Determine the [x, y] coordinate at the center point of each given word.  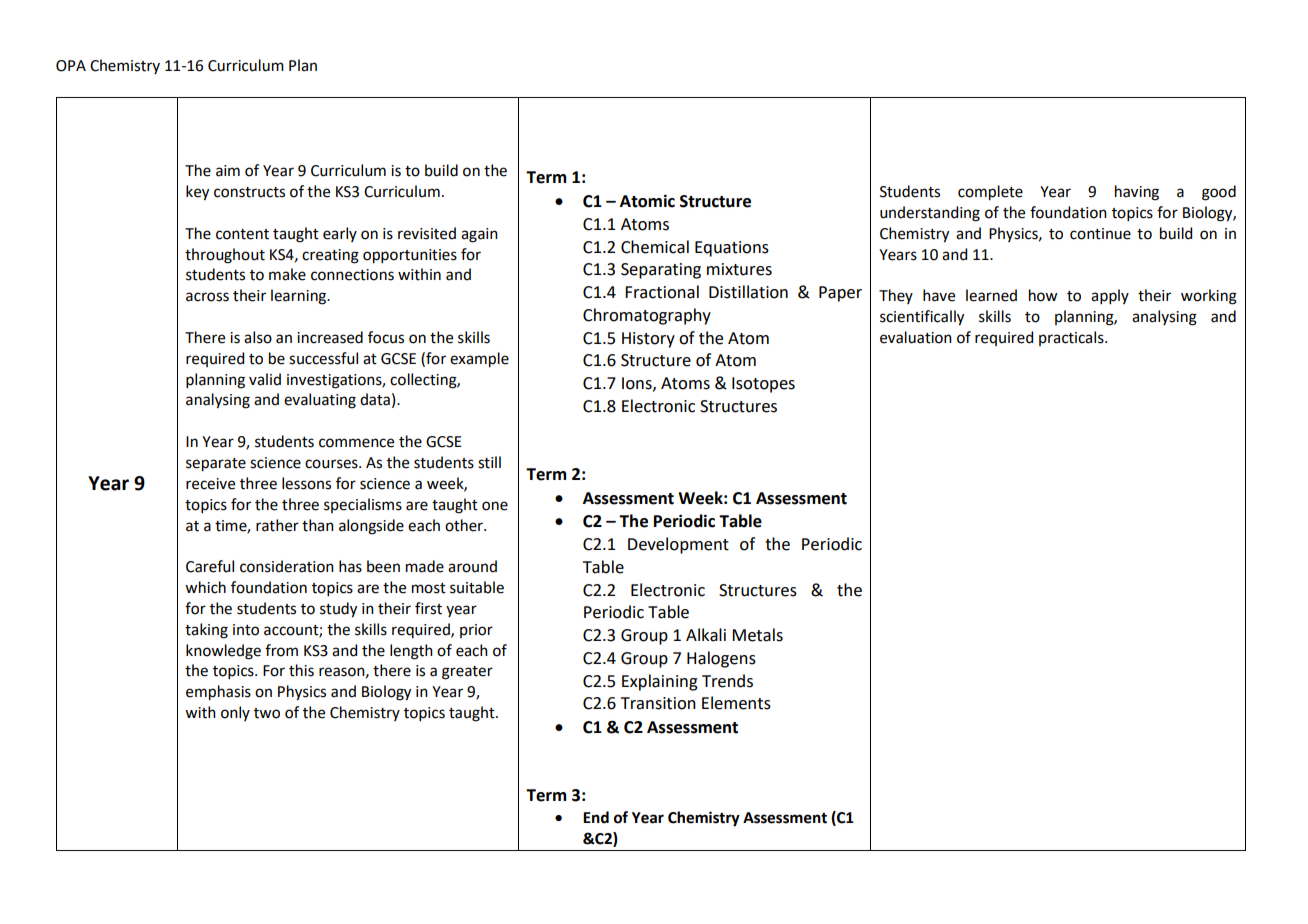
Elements [736, 703]
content [242, 234]
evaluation [916, 337]
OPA [71, 66]
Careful [210, 566]
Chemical [655, 247]
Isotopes [763, 385]
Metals [757, 635]
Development [678, 545]
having [1137, 193]
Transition [658, 703]
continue [1100, 234]
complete [990, 193]
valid [265, 379]
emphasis [218, 693]
